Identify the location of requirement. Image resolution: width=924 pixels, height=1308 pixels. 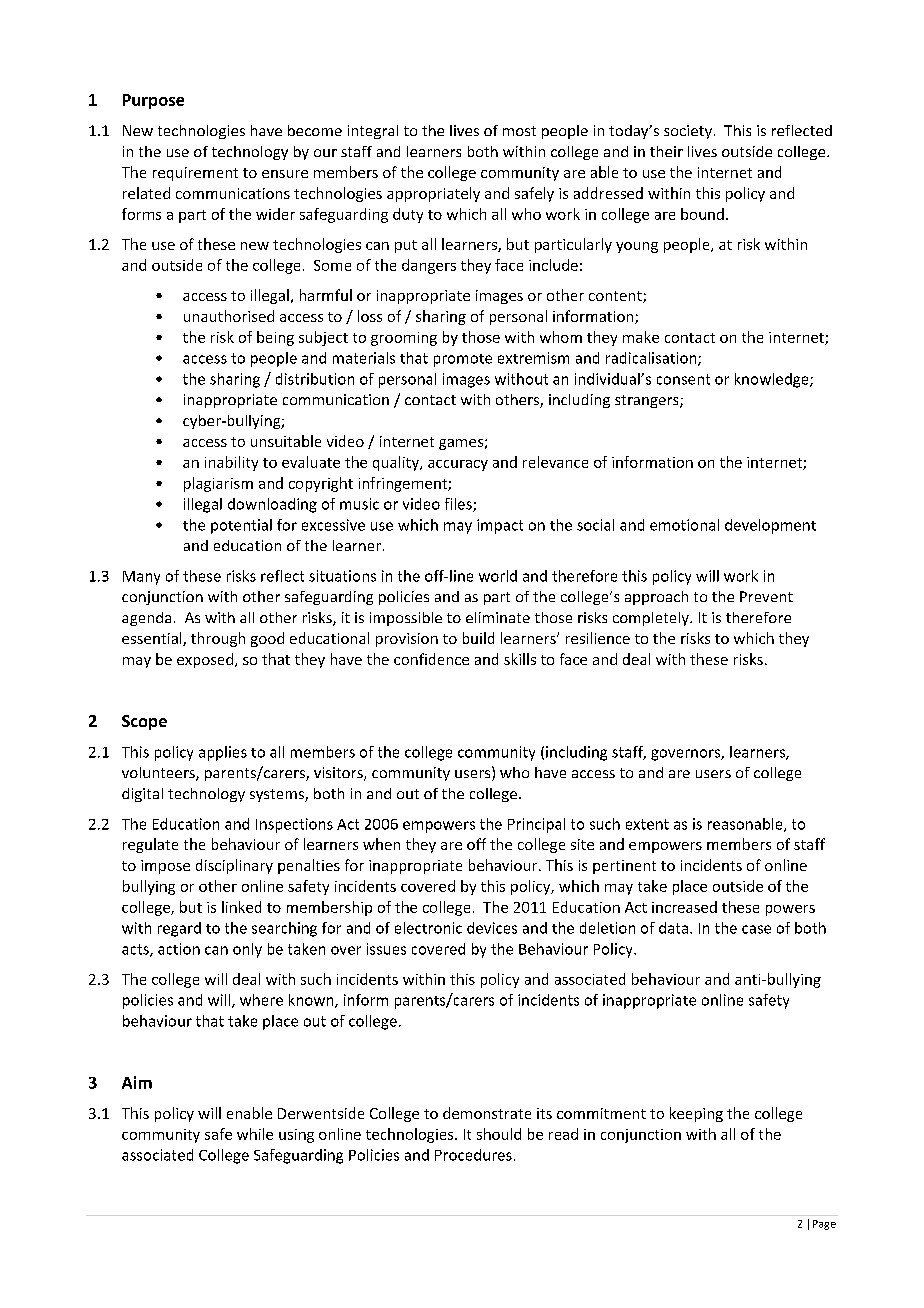
(195, 174).
